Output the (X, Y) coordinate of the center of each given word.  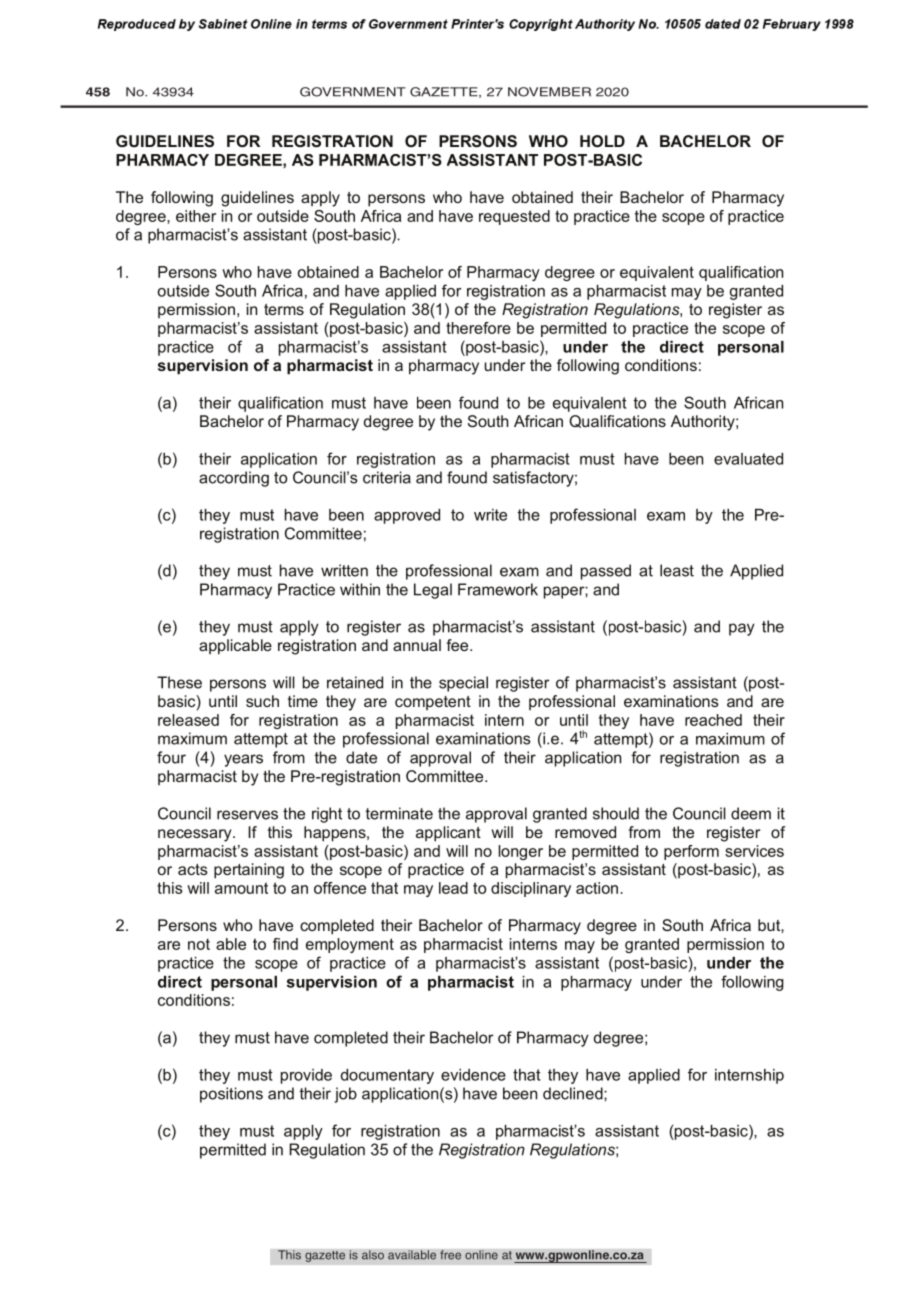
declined (574, 1093)
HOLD (602, 141)
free (450, 1255)
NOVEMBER (549, 92)
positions (231, 1095)
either (196, 216)
